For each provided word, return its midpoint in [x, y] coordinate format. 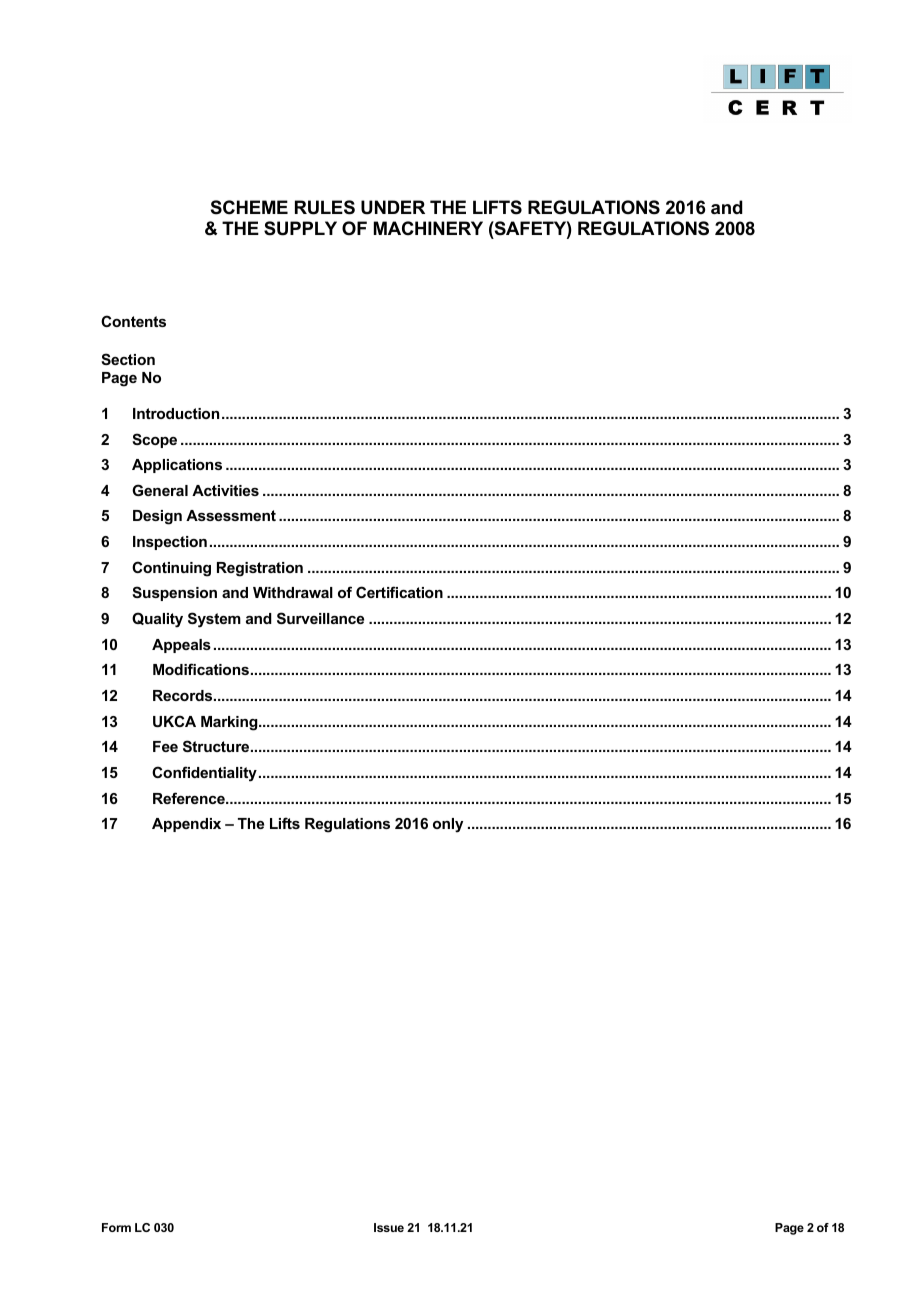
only [448, 825]
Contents [133, 321]
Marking [230, 723]
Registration [260, 569]
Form [116, 1227]
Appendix [186, 825]
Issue [389, 1227]
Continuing [171, 569]
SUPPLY [300, 228]
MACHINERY [428, 228]
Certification [399, 592]
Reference [190, 798]
